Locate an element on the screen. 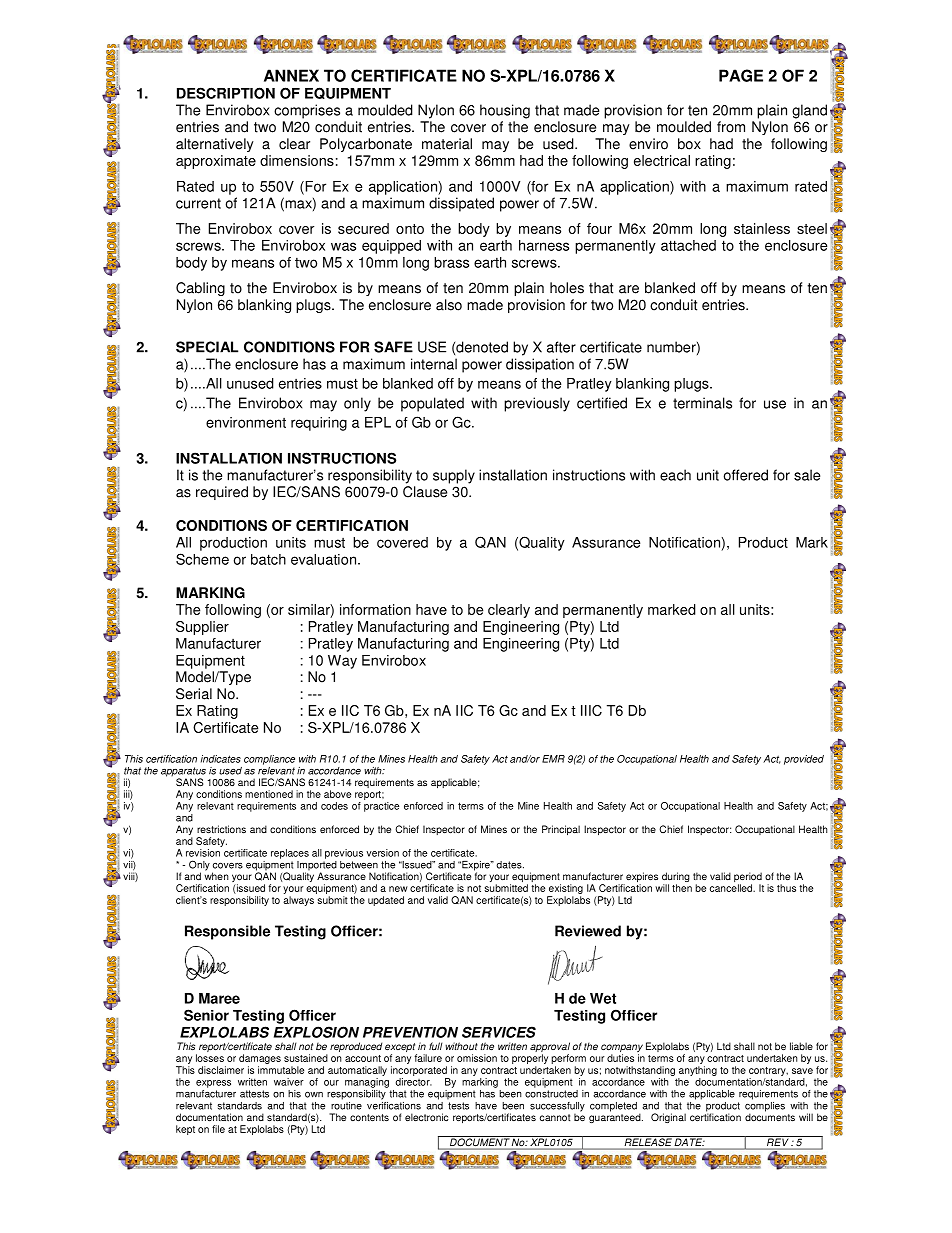 The height and width of the screenshot is (1233, 952). omission is located at coordinates (477, 1058).
